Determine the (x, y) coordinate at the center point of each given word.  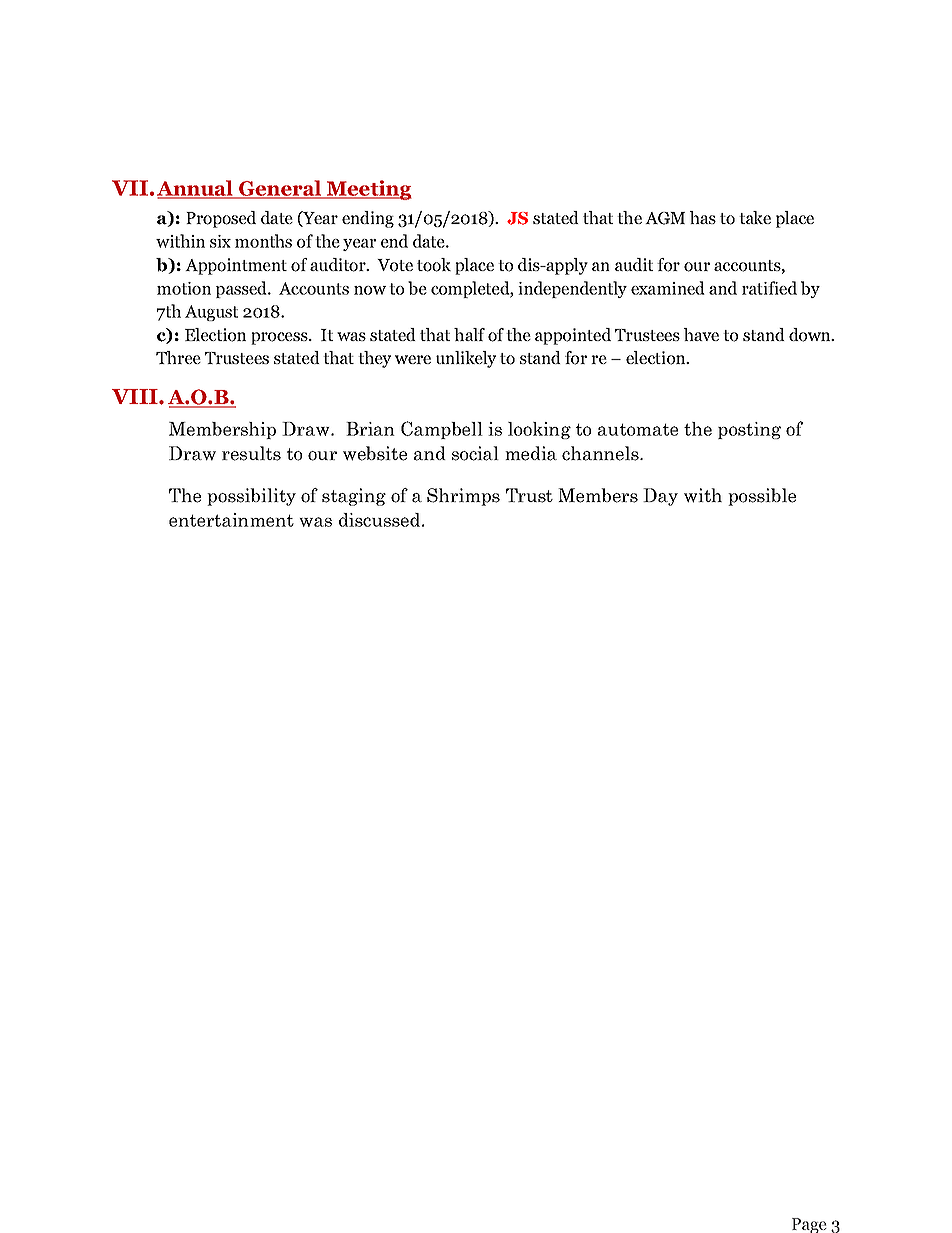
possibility (251, 497)
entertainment (231, 520)
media (531, 453)
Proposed (221, 219)
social (475, 453)
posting (749, 430)
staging (354, 497)
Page (809, 1225)
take (755, 217)
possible (762, 497)
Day (660, 497)
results (251, 453)
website (375, 453)
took (434, 265)
